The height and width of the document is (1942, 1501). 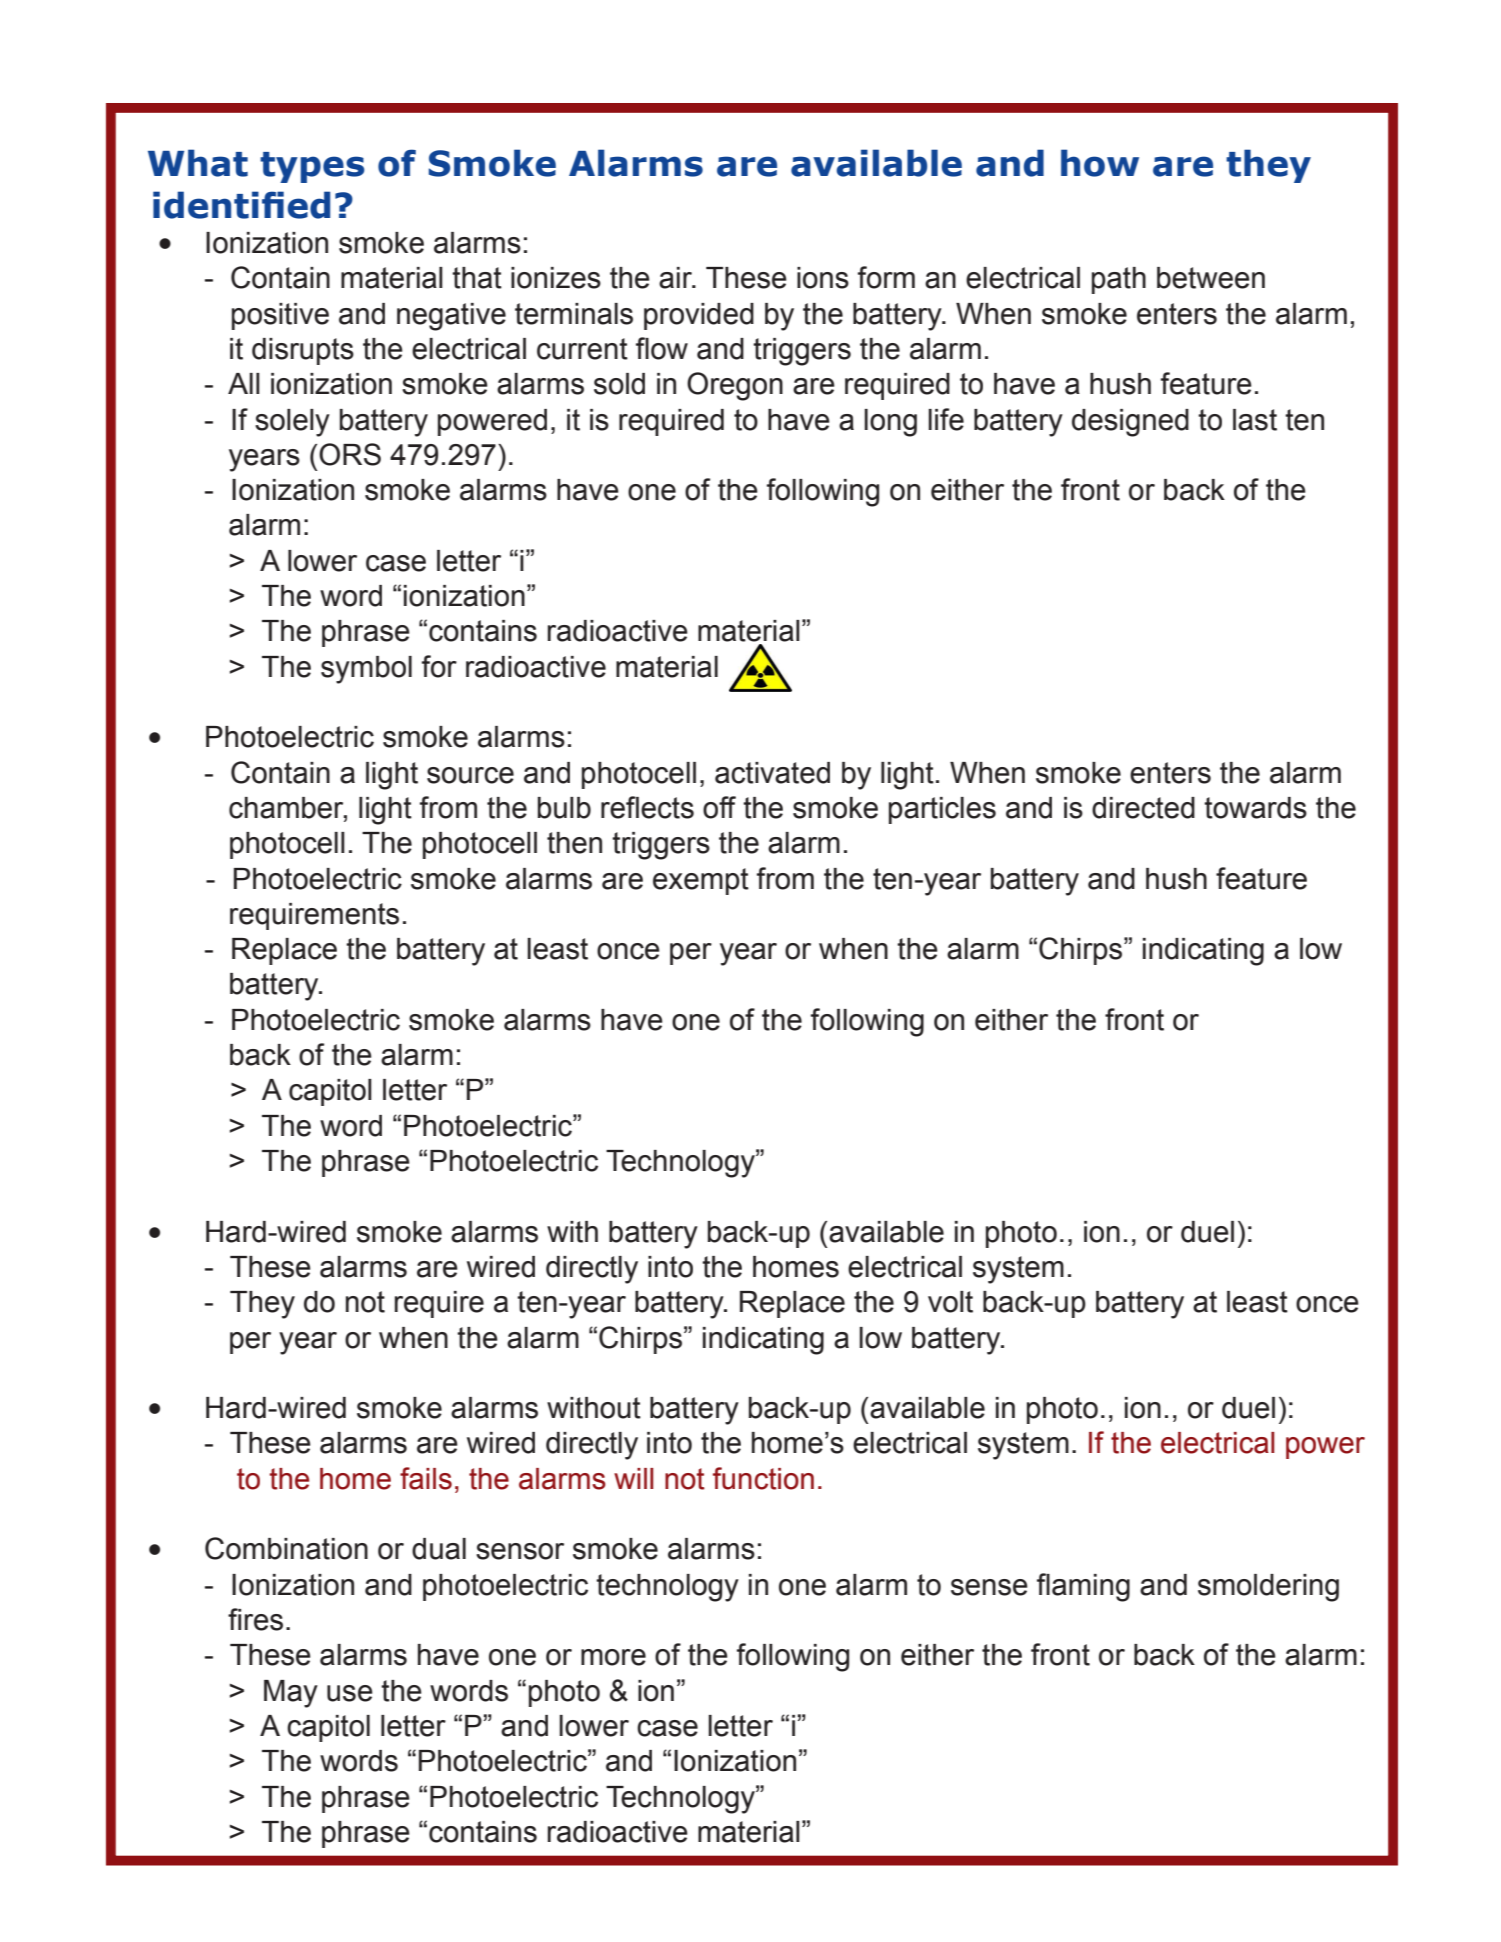 I want to click on activated, so click(x=772, y=773).
